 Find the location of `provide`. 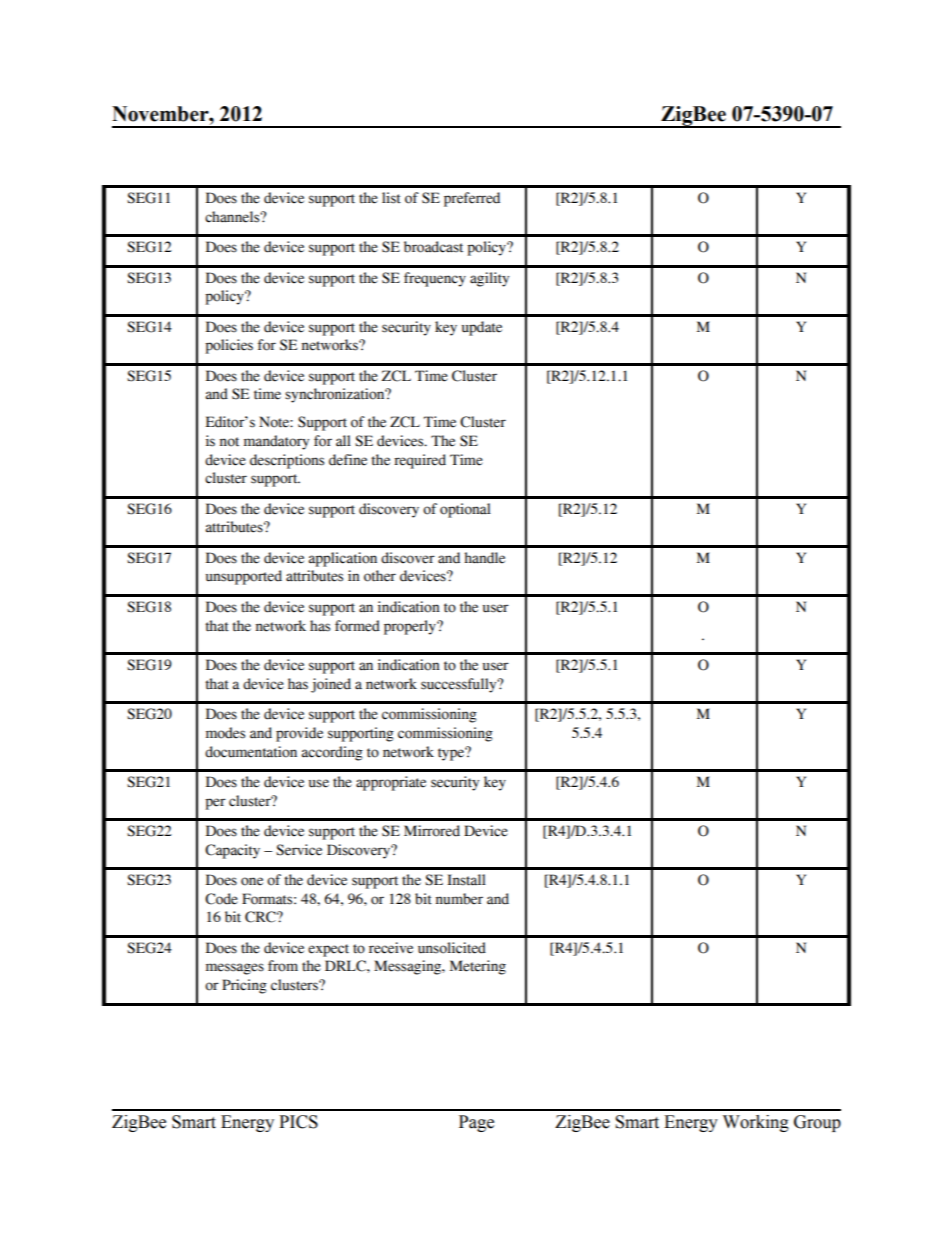

provide is located at coordinates (299, 734).
